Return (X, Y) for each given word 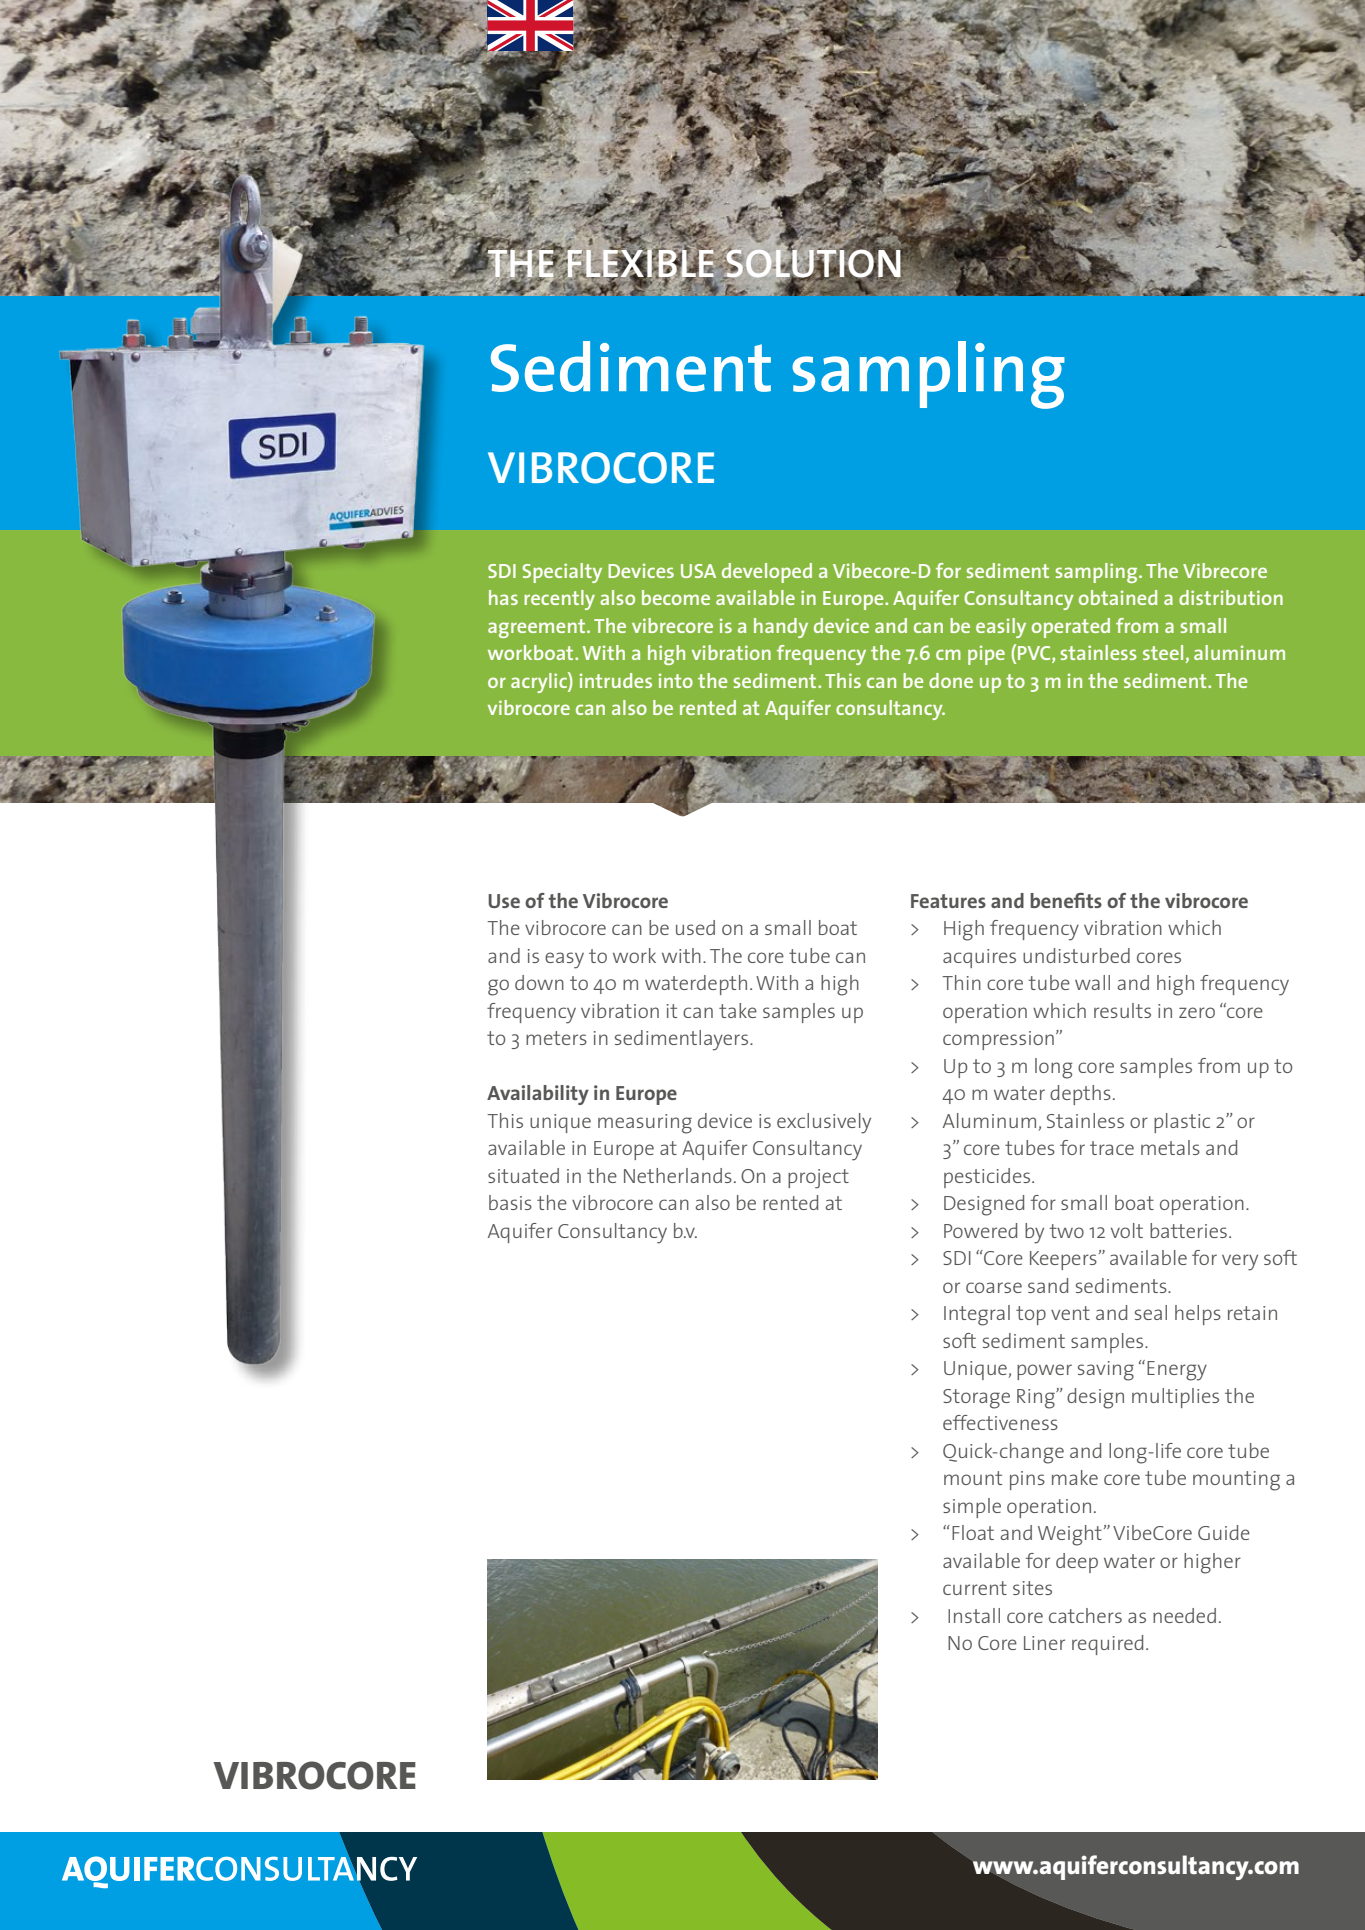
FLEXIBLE (639, 263)
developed (767, 573)
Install (974, 1615)
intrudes (616, 680)
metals (1170, 1147)
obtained (1118, 597)
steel (1163, 652)
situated (523, 1175)
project (818, 1179)
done (951, 680)
